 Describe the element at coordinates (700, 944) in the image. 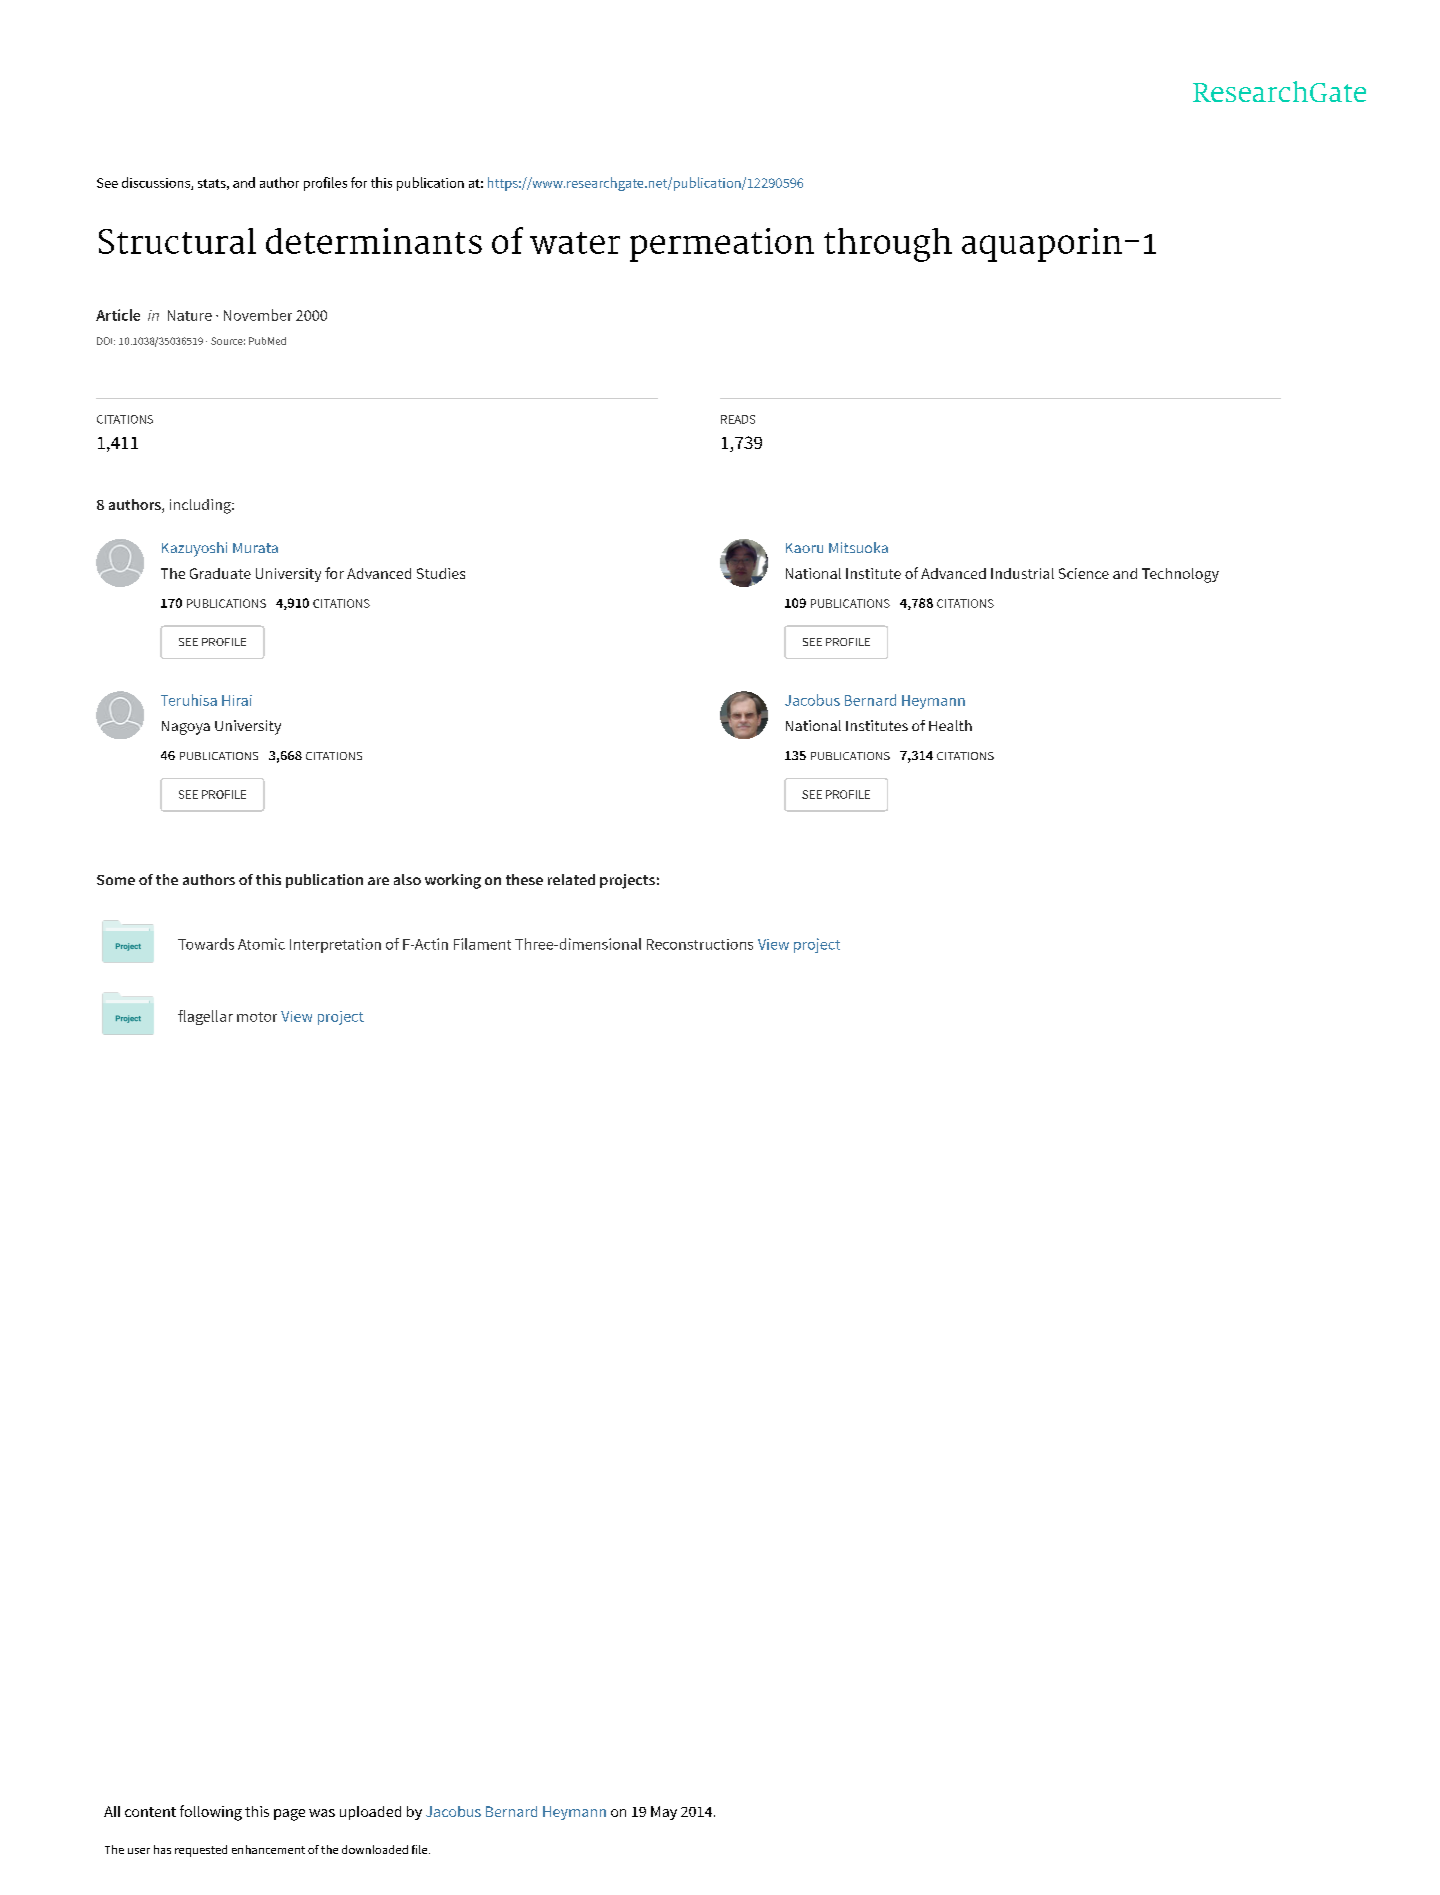

I see `Reconstructions` at that location.
